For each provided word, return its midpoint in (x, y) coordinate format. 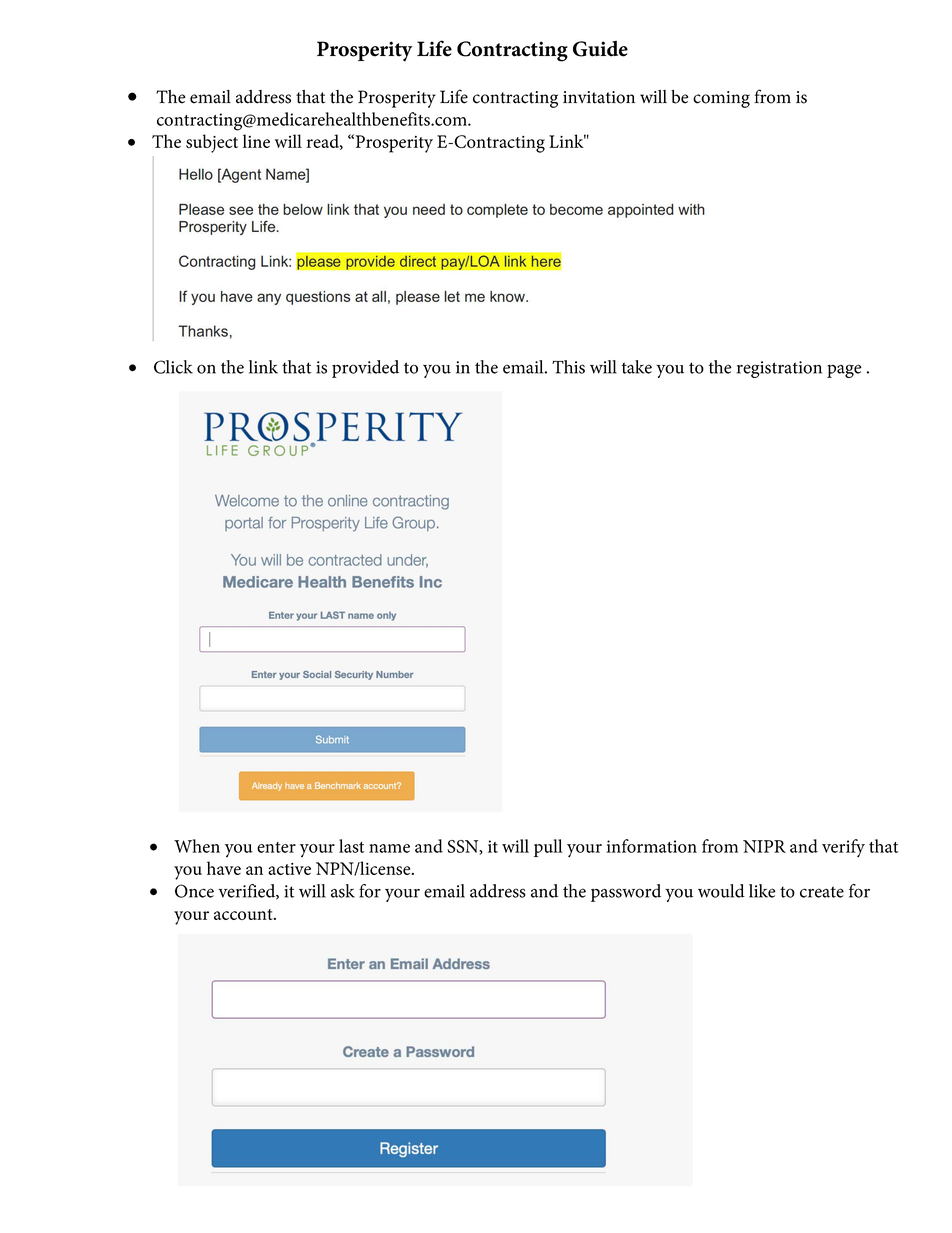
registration (779, 369)
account (244, 914)
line (256, 141)
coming (721, 99)
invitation (599, 97)
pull (548, 848)
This (568, 367)
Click (173, 367)
